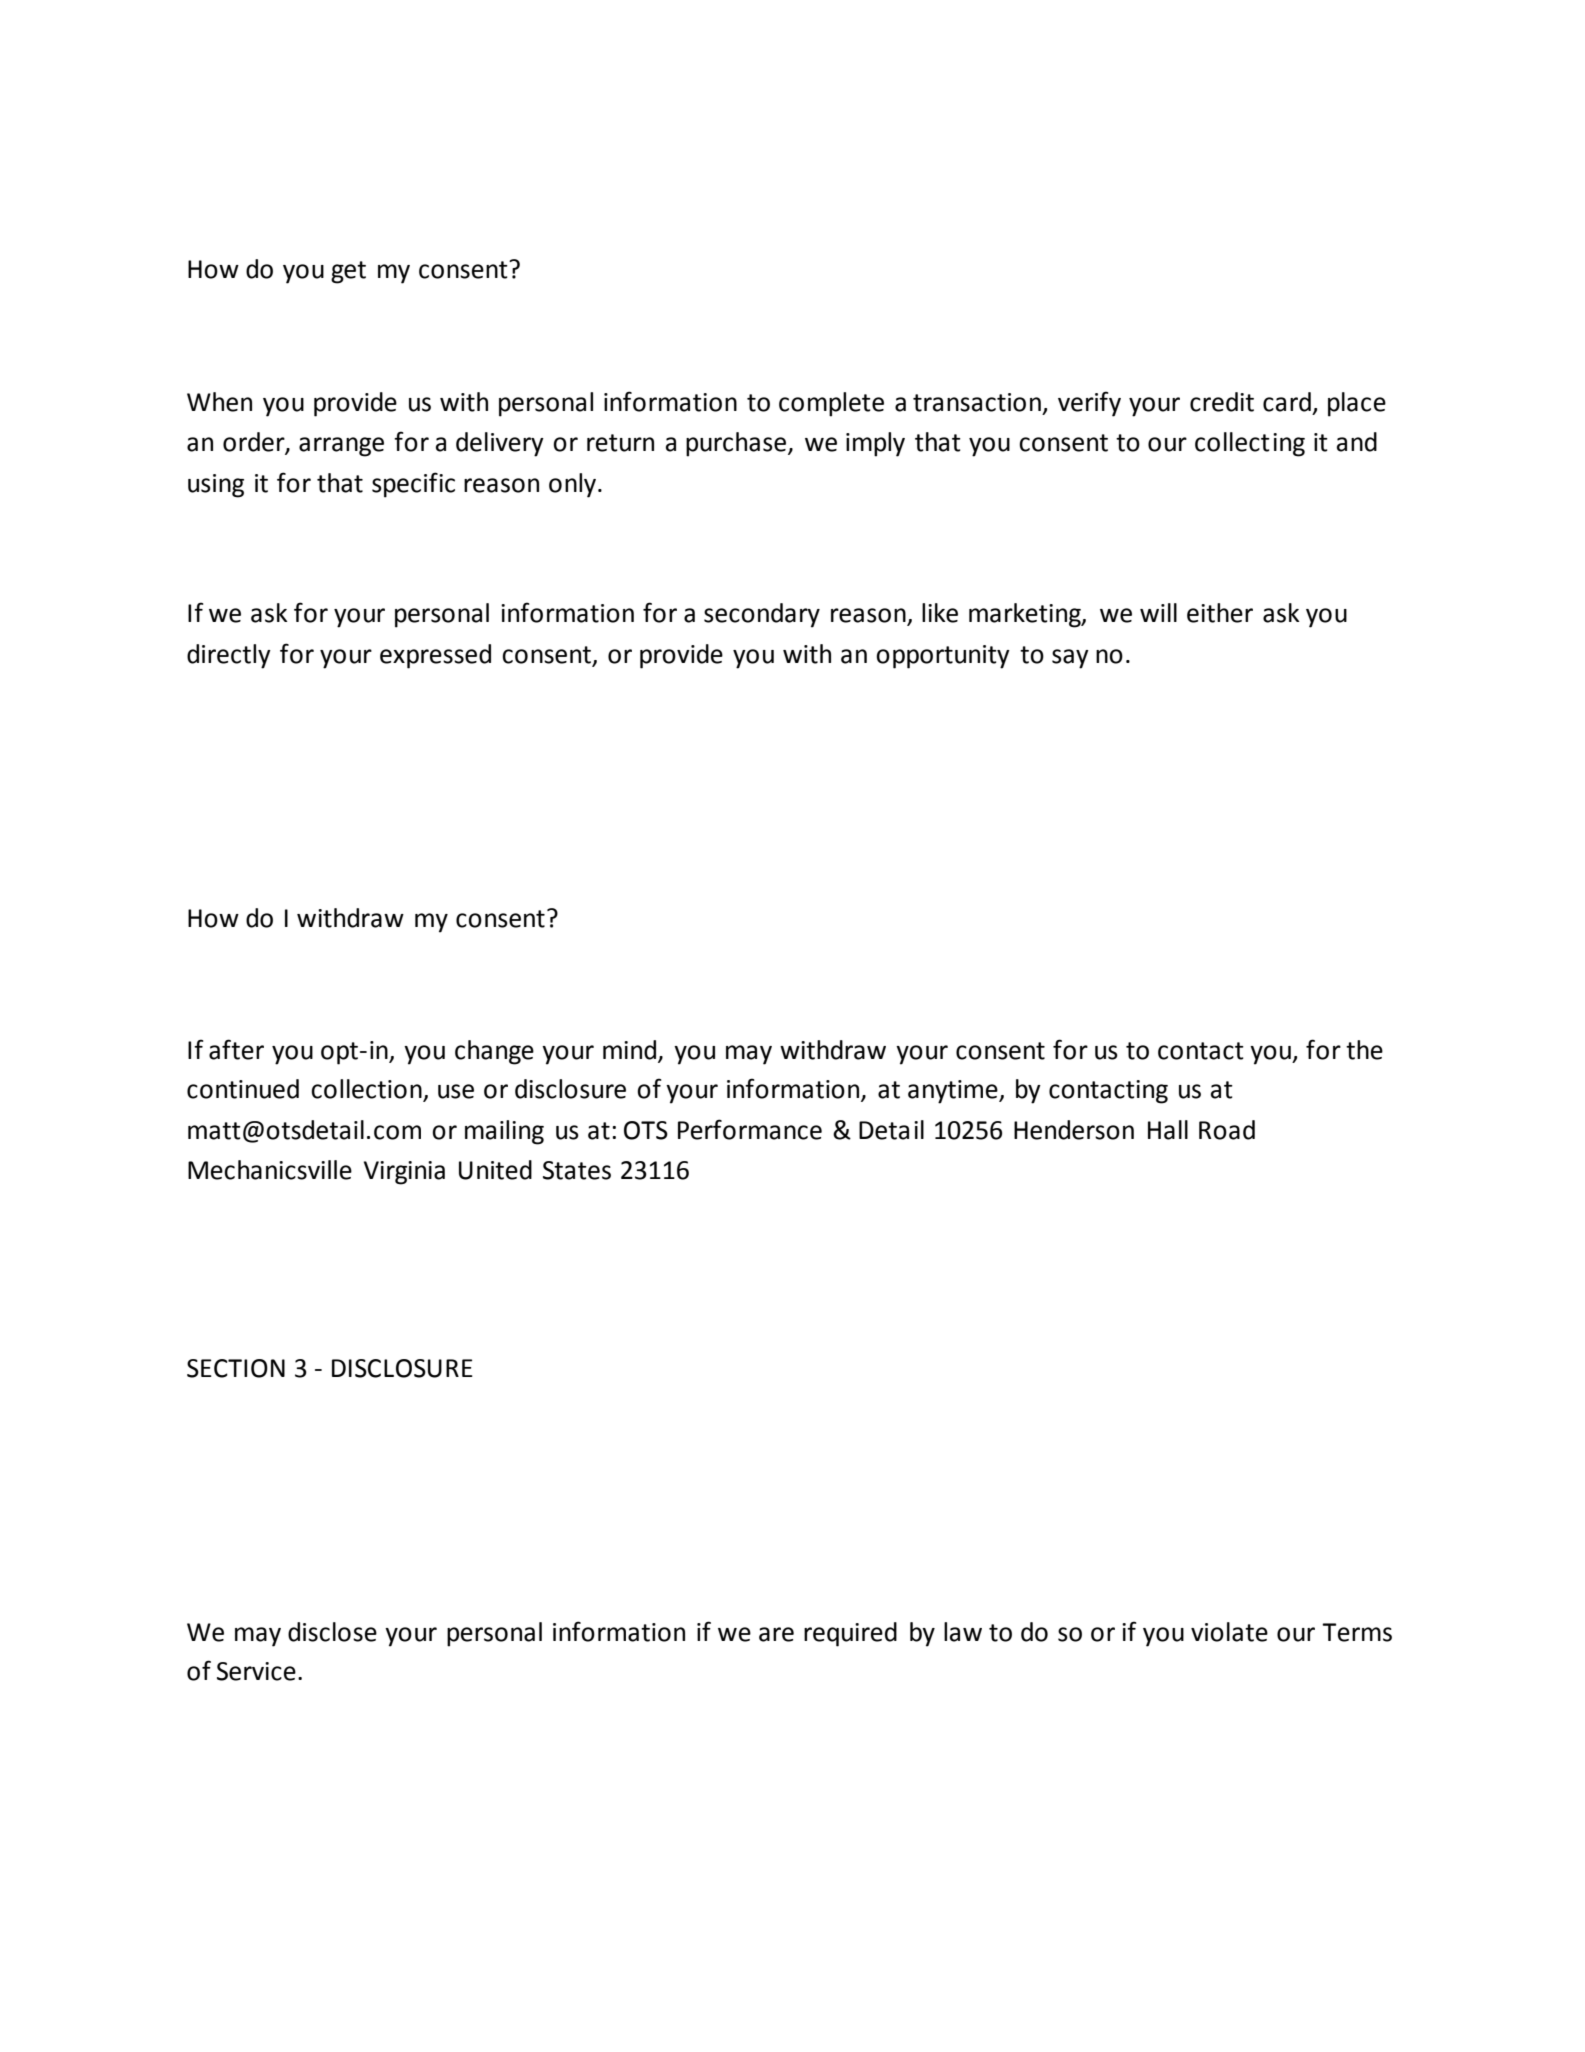  Describe the element at coordinates (435, 656) in the screenshot. I see `expressed` at that location.
